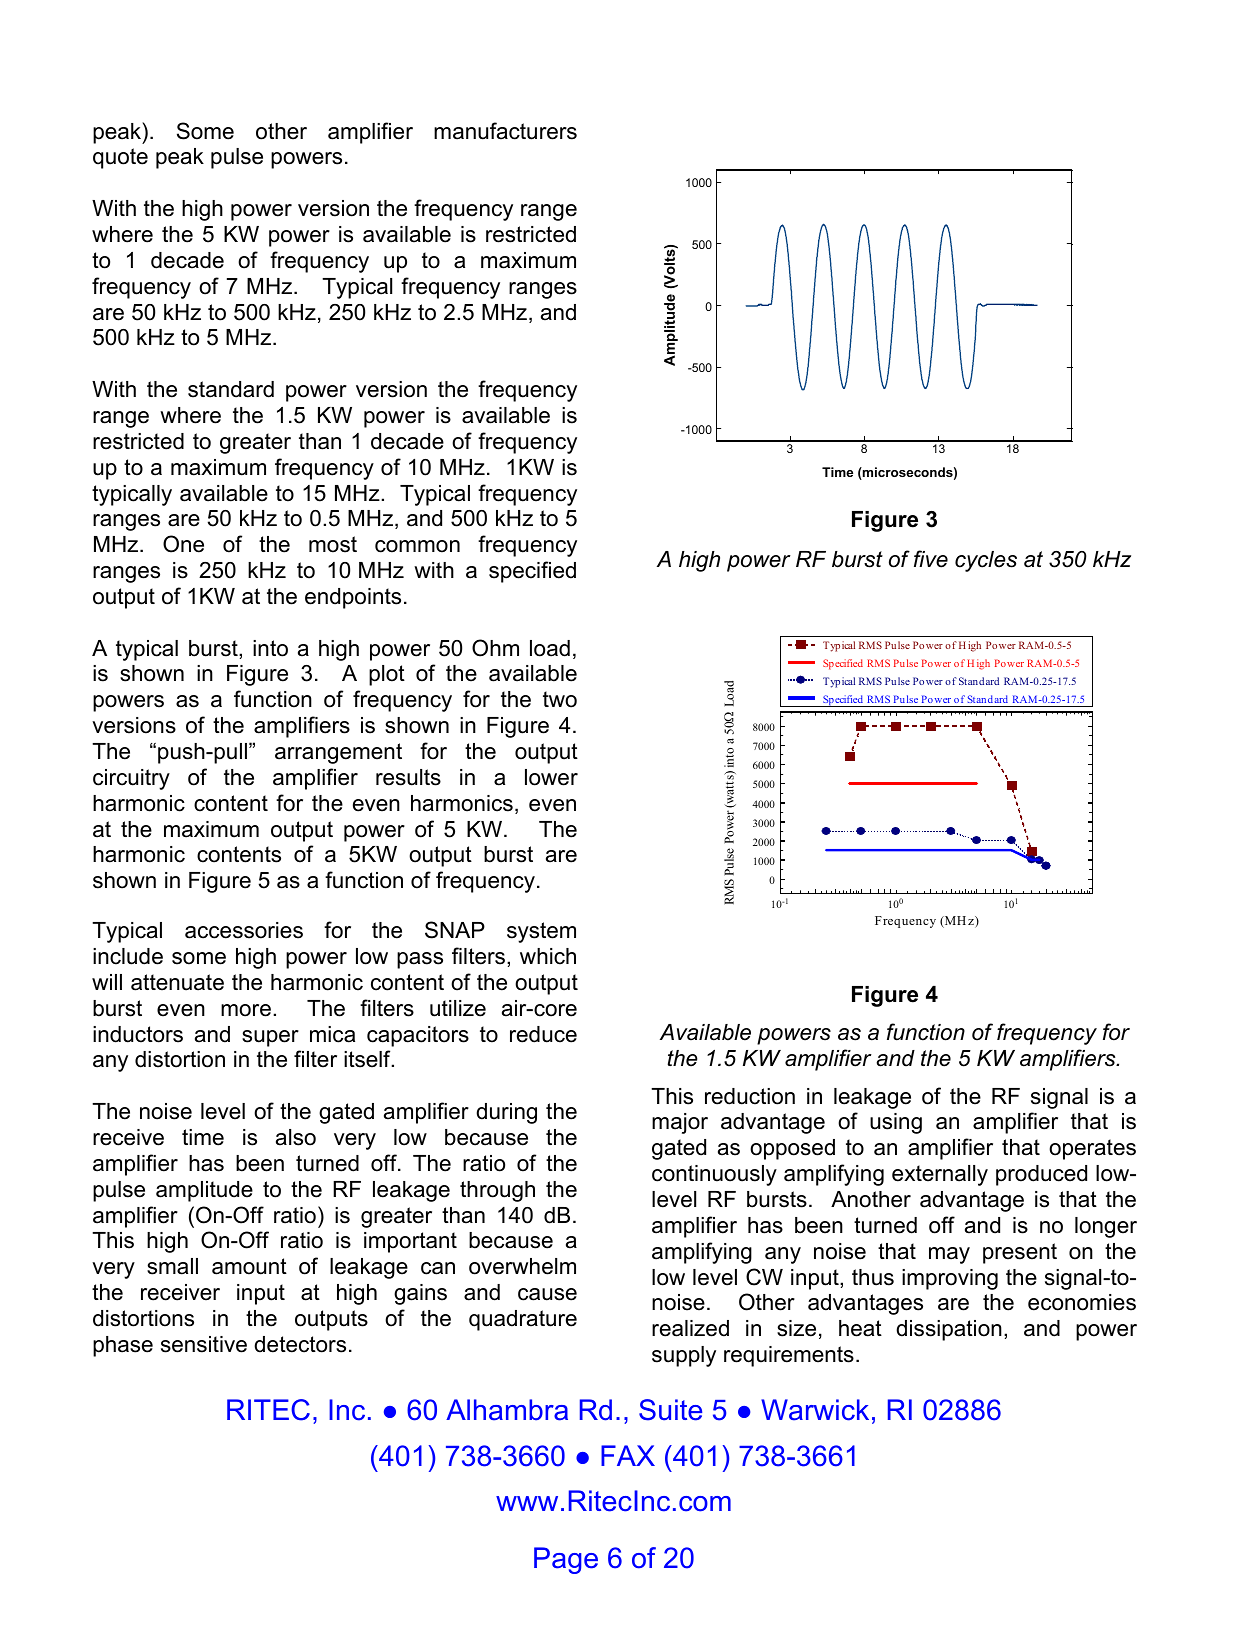 The height and width of the document is (1625, 1255). Describe the element at coordinates (505, 131) in the document. I see `manufacturers` at that location.
